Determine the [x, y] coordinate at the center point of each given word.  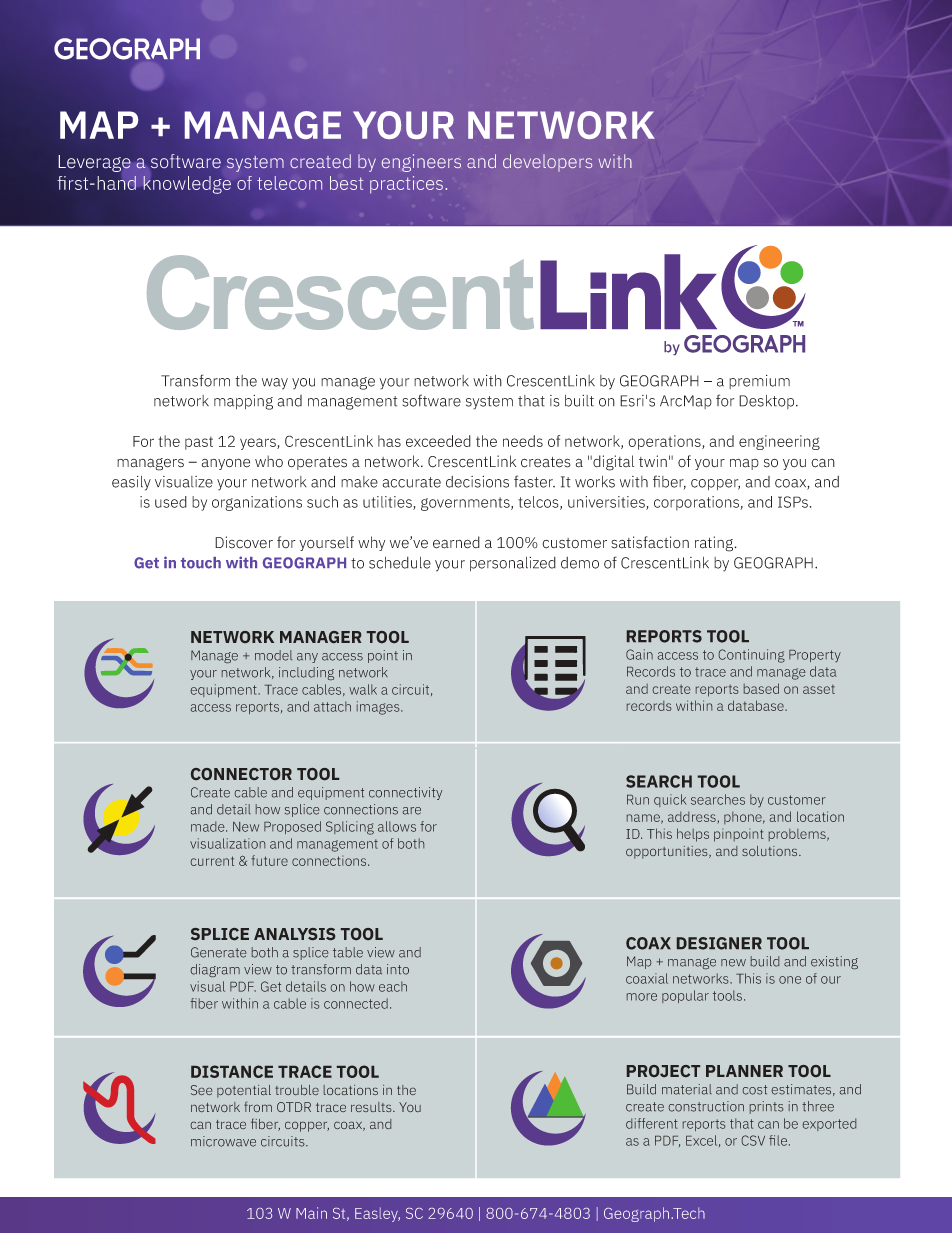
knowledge [187, 185]
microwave [223, 1141]
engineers [421, 163]
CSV [753, 1140]
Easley [377, 1214]
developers [547, 163]
